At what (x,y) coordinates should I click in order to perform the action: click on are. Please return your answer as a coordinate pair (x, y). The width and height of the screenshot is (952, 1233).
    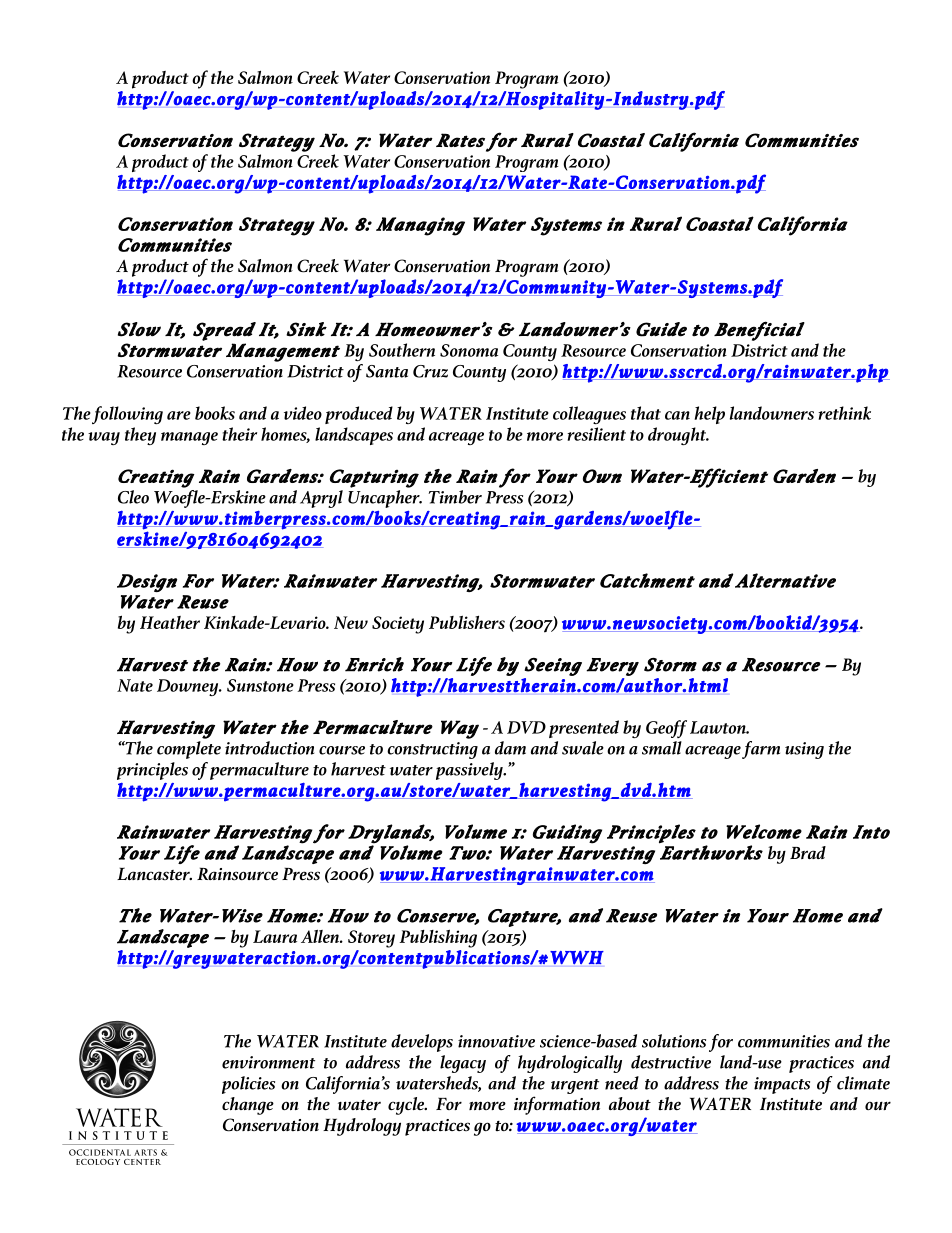
    Looking at the image, I should click on (179, 415).
